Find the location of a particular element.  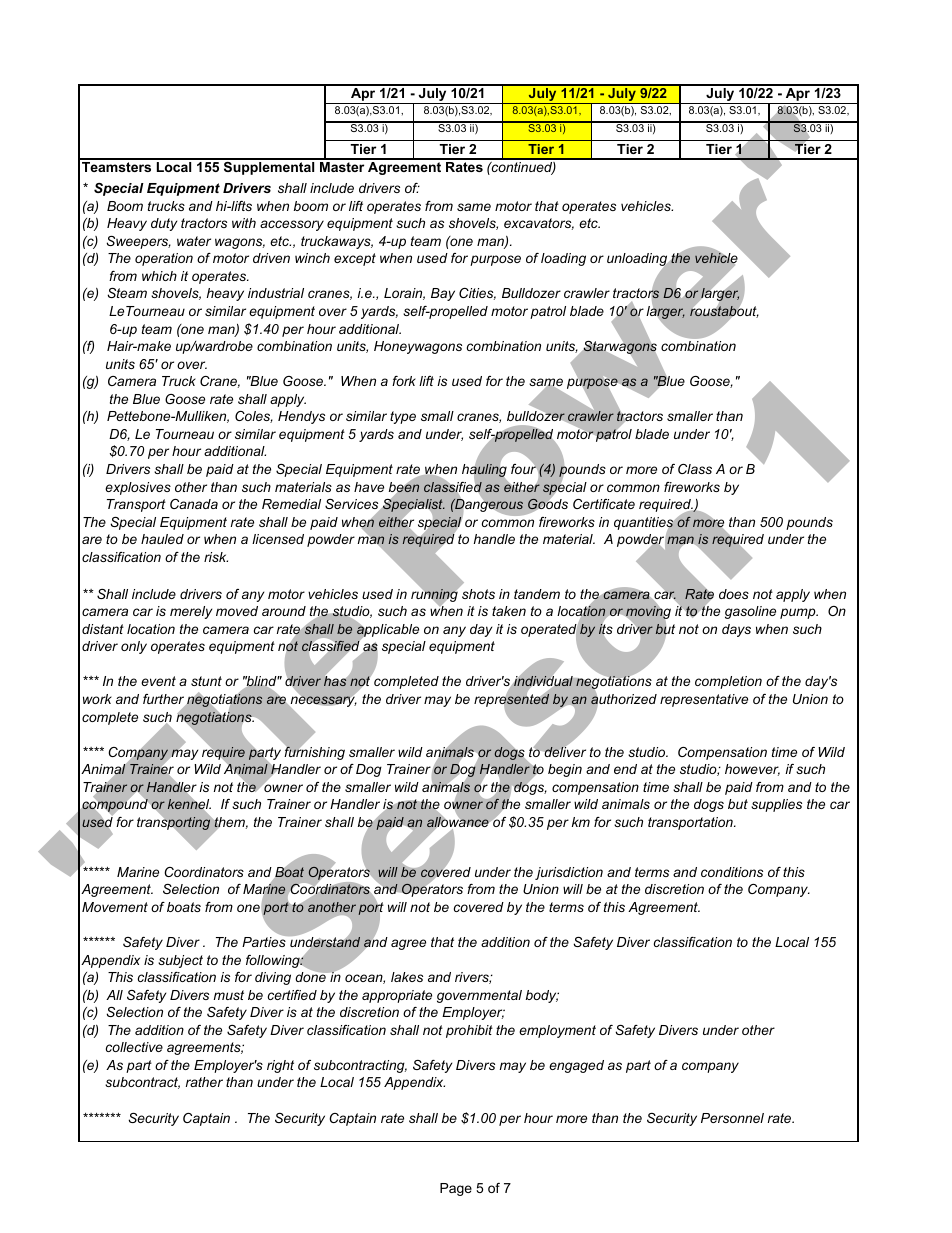

except is located at coordinates (355, 259).
